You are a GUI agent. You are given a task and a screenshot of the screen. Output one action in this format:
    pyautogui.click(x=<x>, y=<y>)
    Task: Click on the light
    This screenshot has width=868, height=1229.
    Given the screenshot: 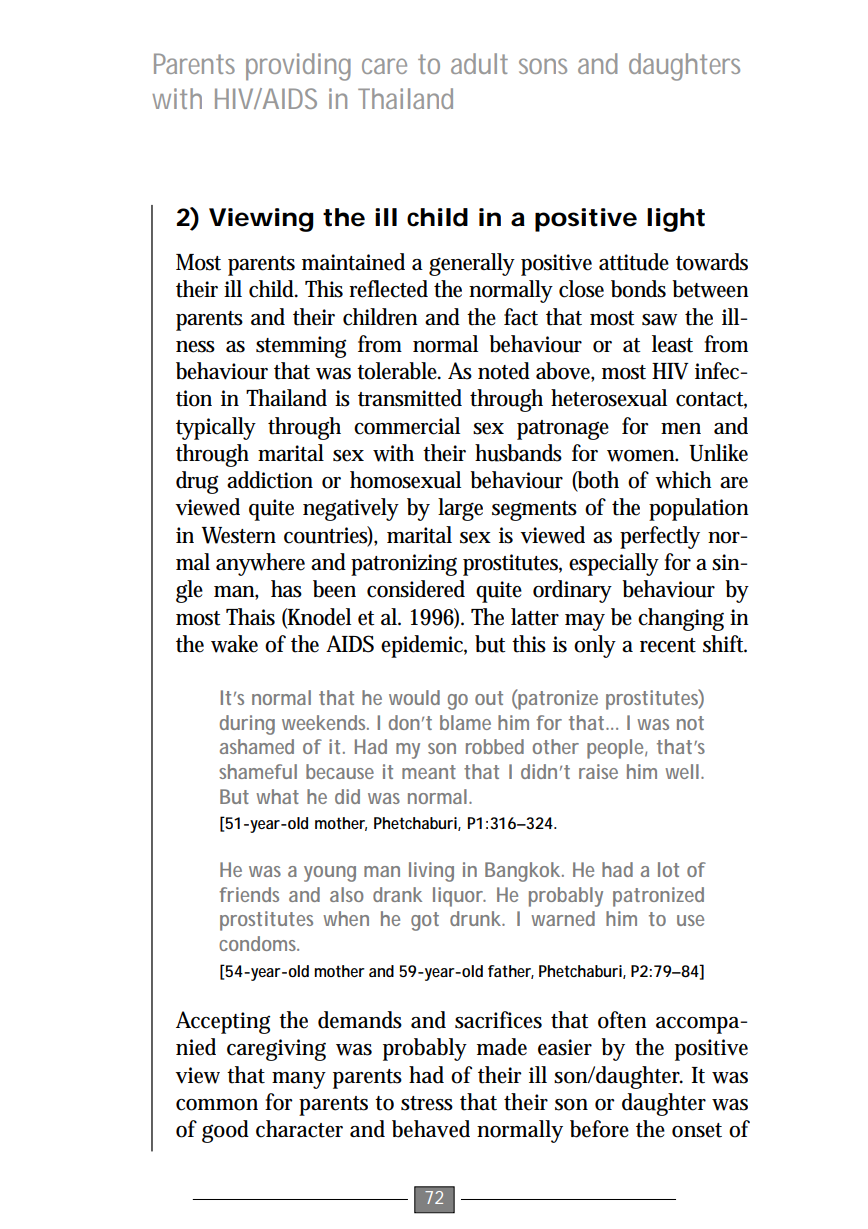 What is the action you would take?
    pyautogui.click(x=676, y=220)
